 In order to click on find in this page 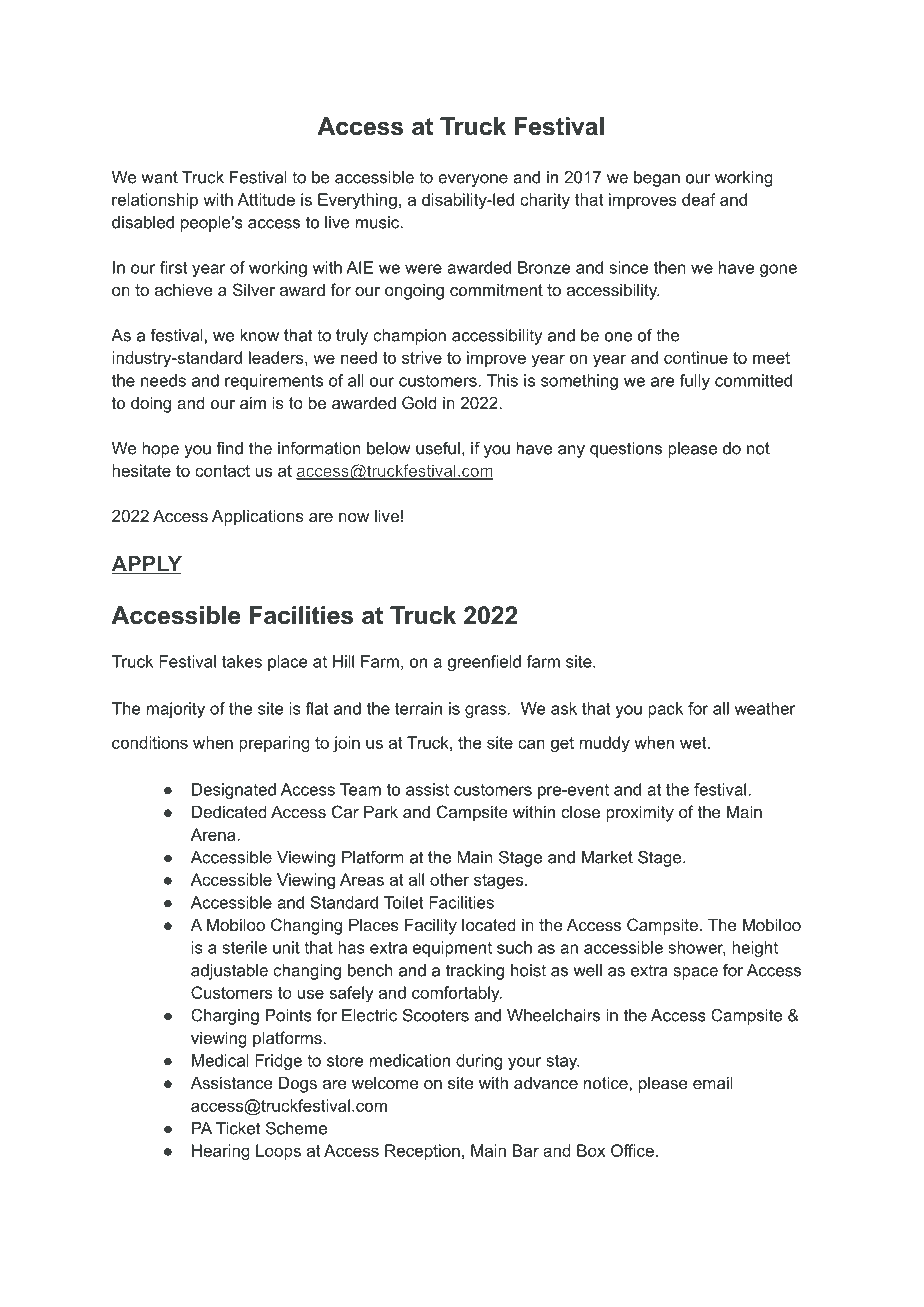, I will do `click(229, 448)`.
